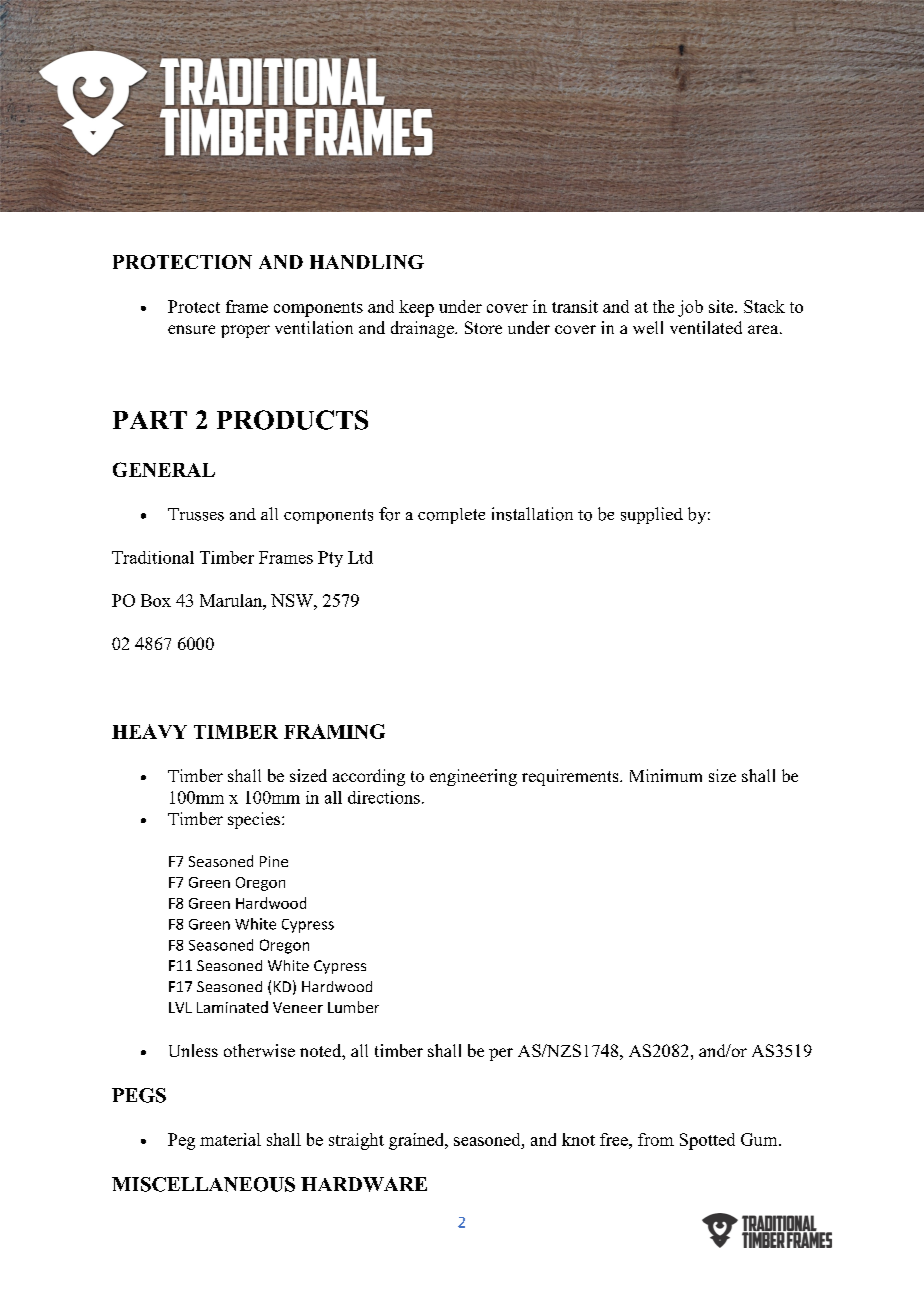 The height and width of the image is (1308, 924). I want to click on ensure, so click(191, 329).
